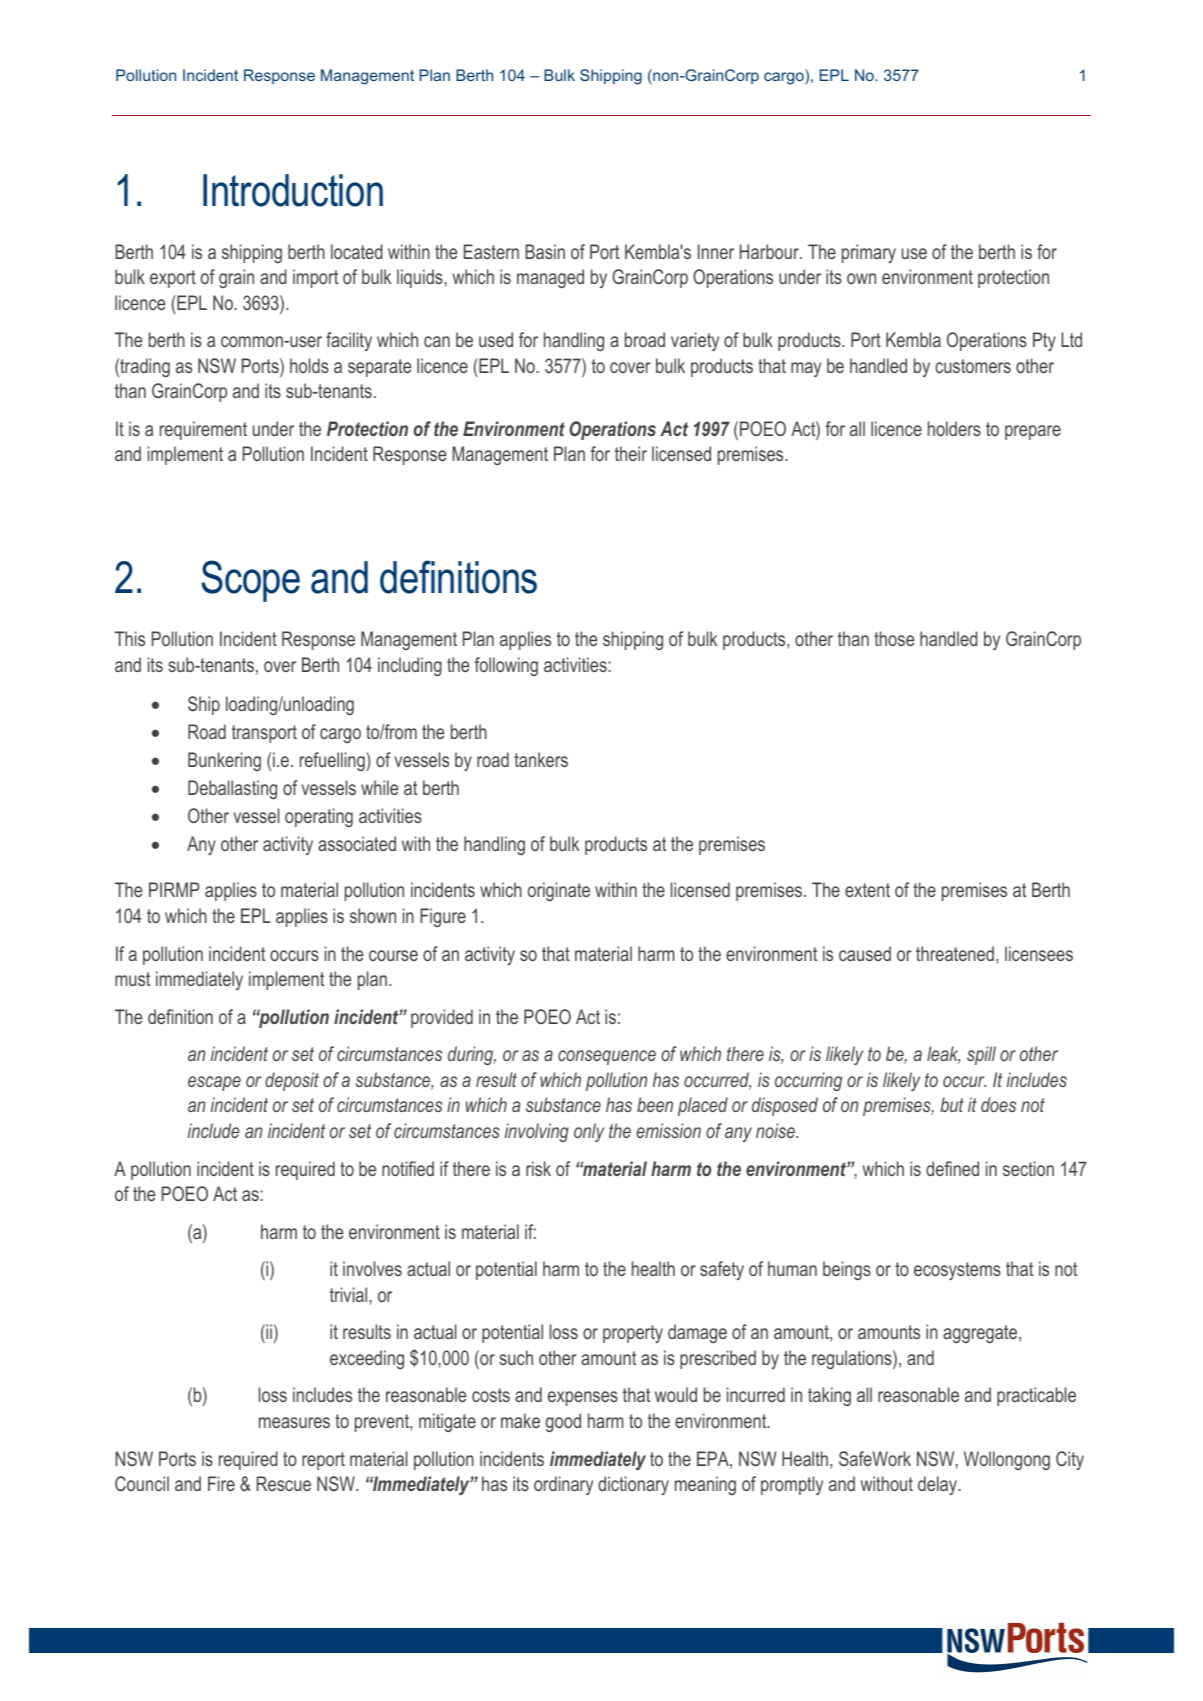 Image resolution: width=1203 pixels, height=1701 pixels. I want to click on extent, so click(867, 890).
